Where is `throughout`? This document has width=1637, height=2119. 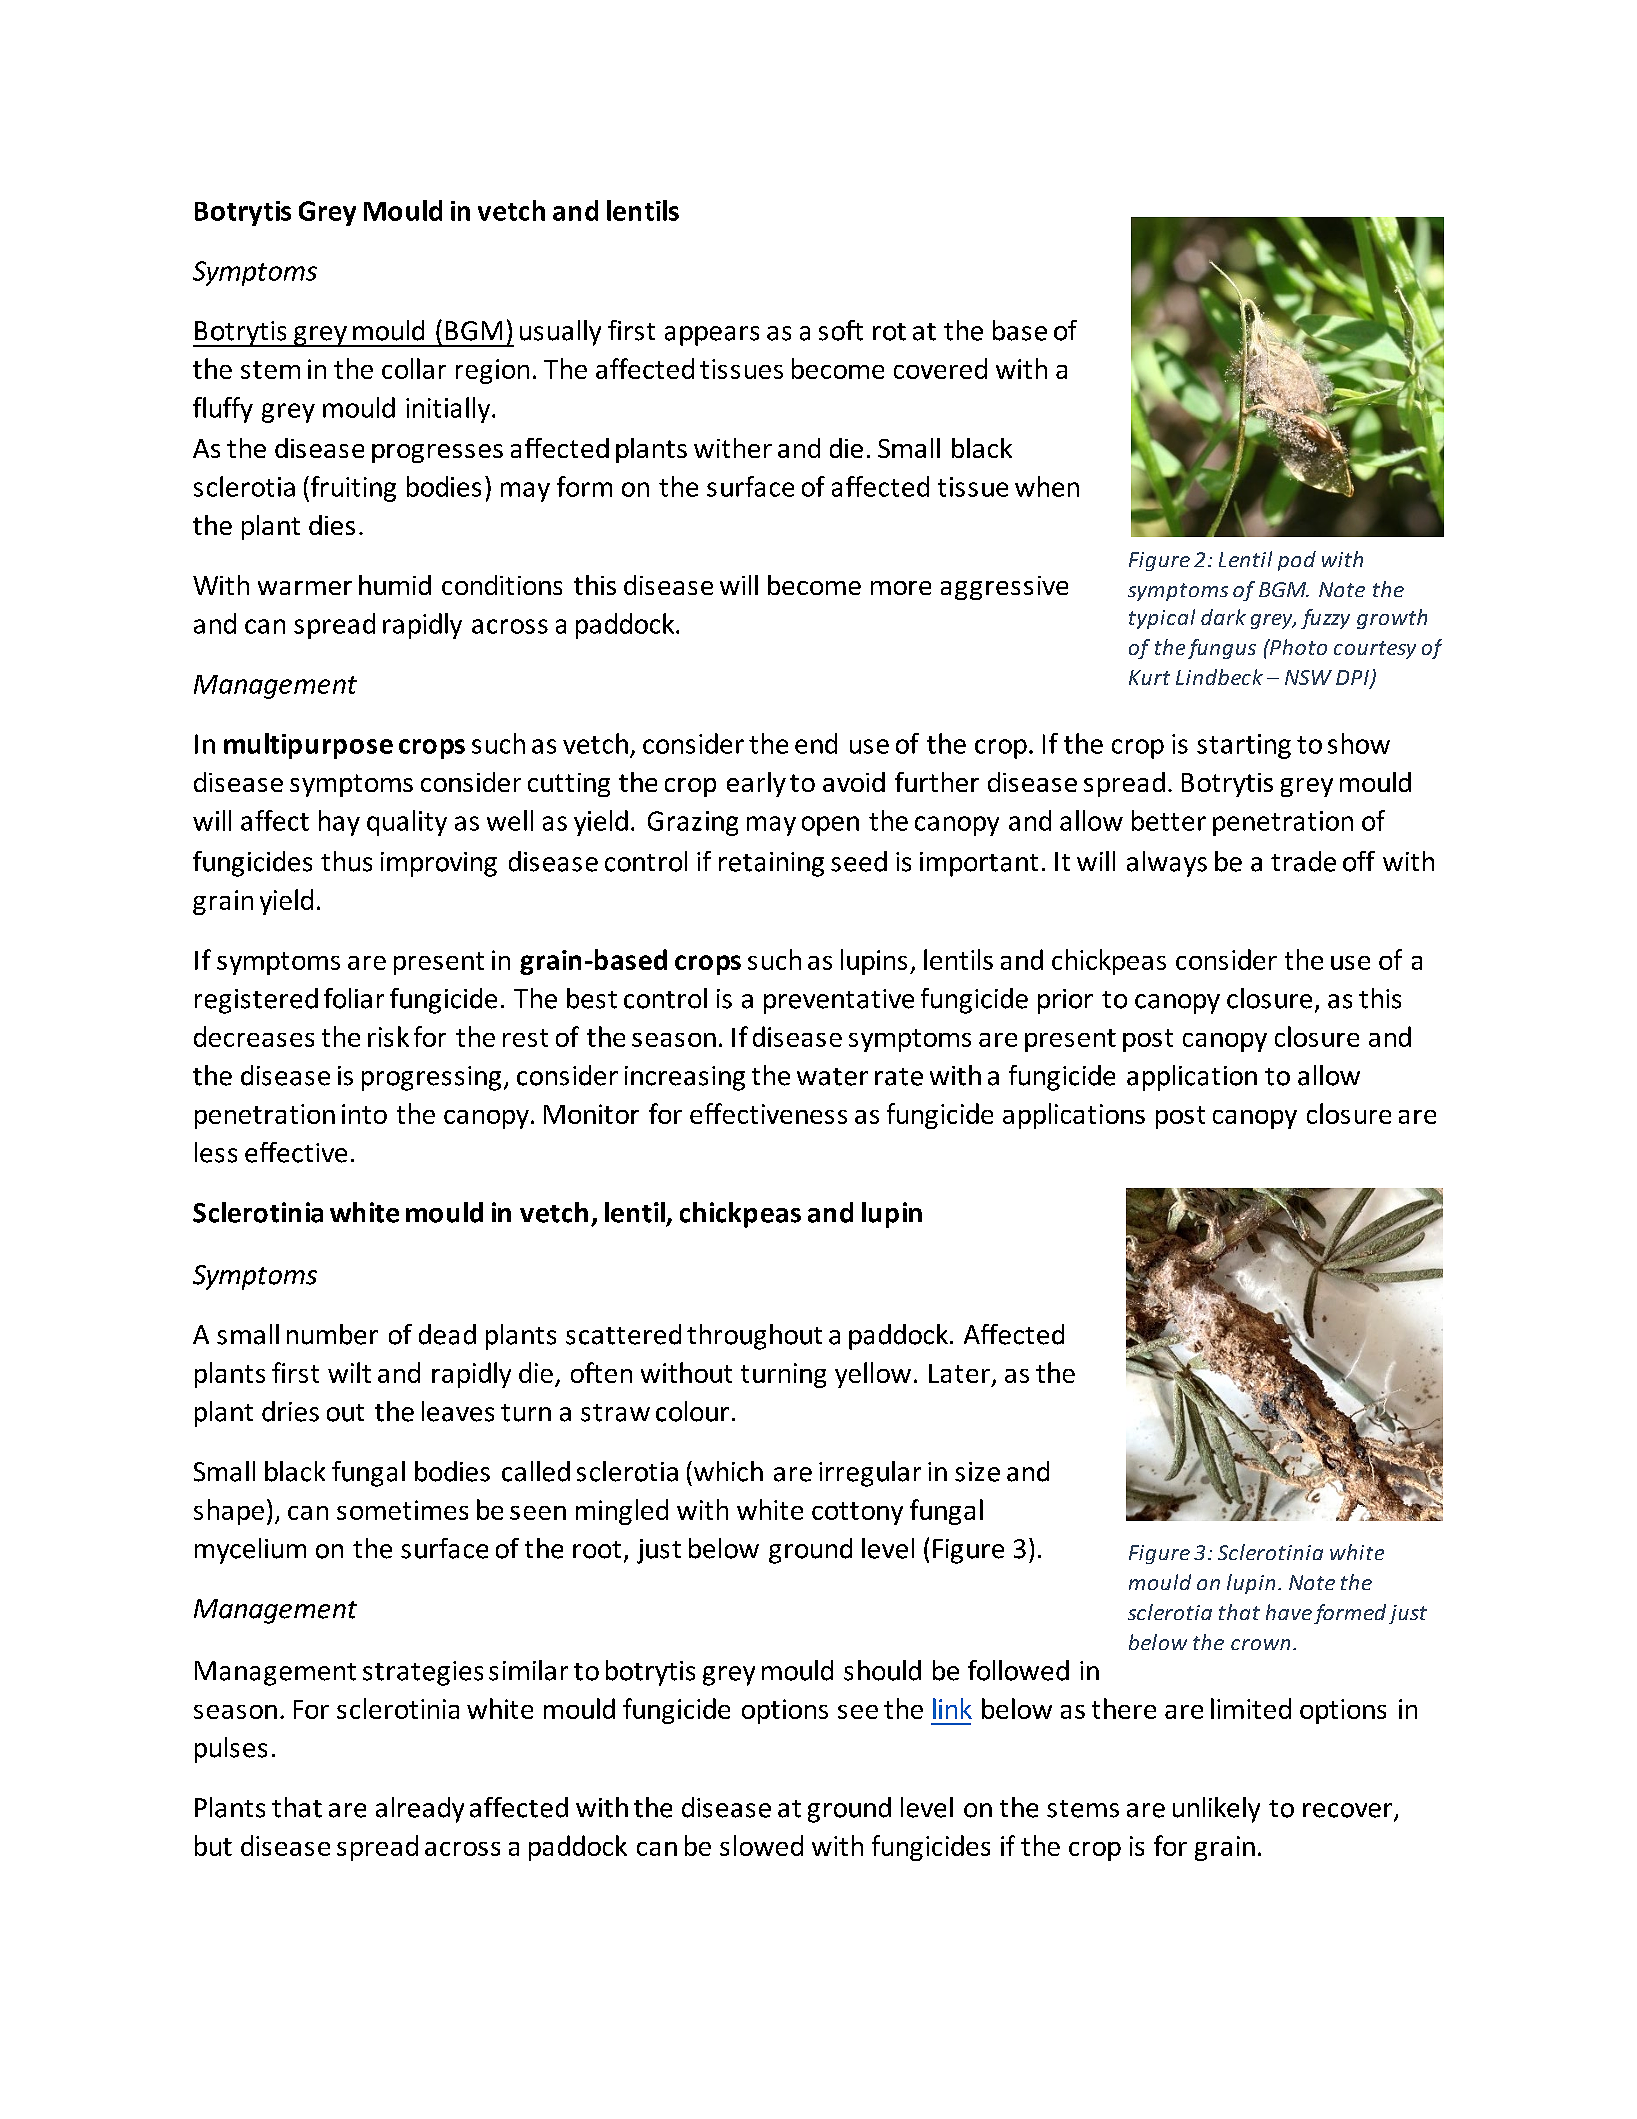 throughout is located at coordinates (754, 1337).
